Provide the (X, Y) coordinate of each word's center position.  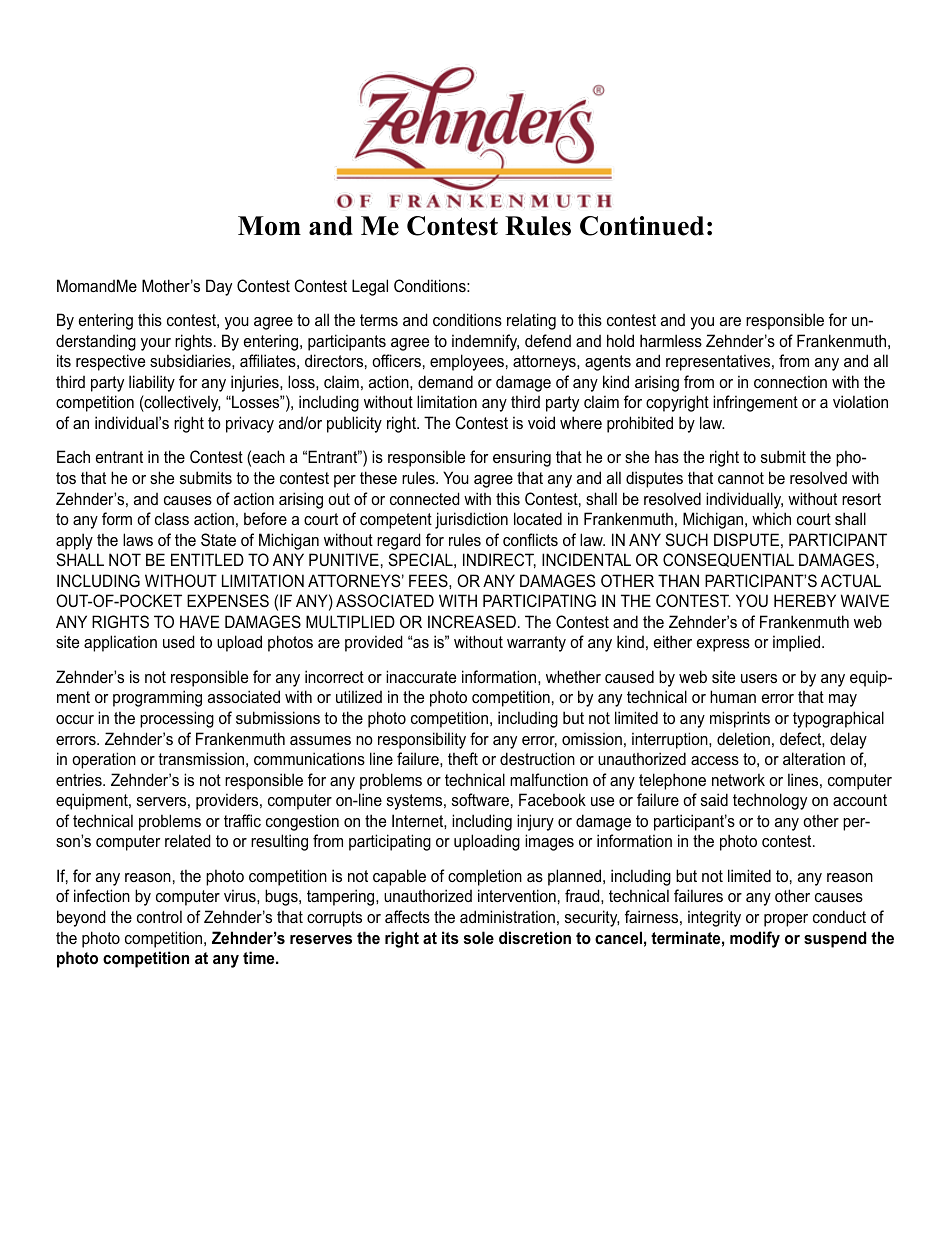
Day (219, 287)
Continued (642, 226)
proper (786, 920)
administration (507, 916)
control (159, 916)
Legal (370, 287)
